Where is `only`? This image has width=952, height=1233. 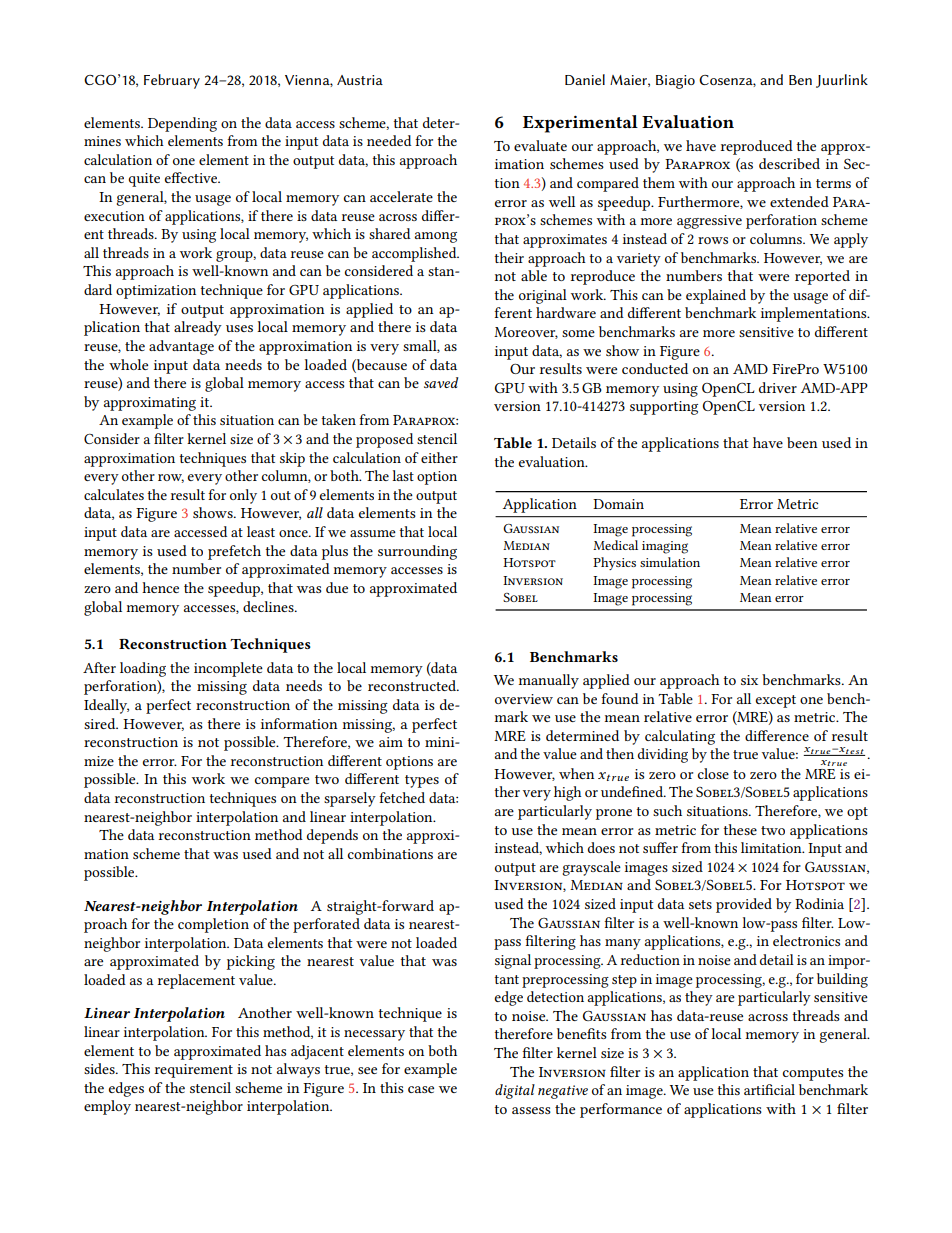
only is located at coordinates (243, 496).
